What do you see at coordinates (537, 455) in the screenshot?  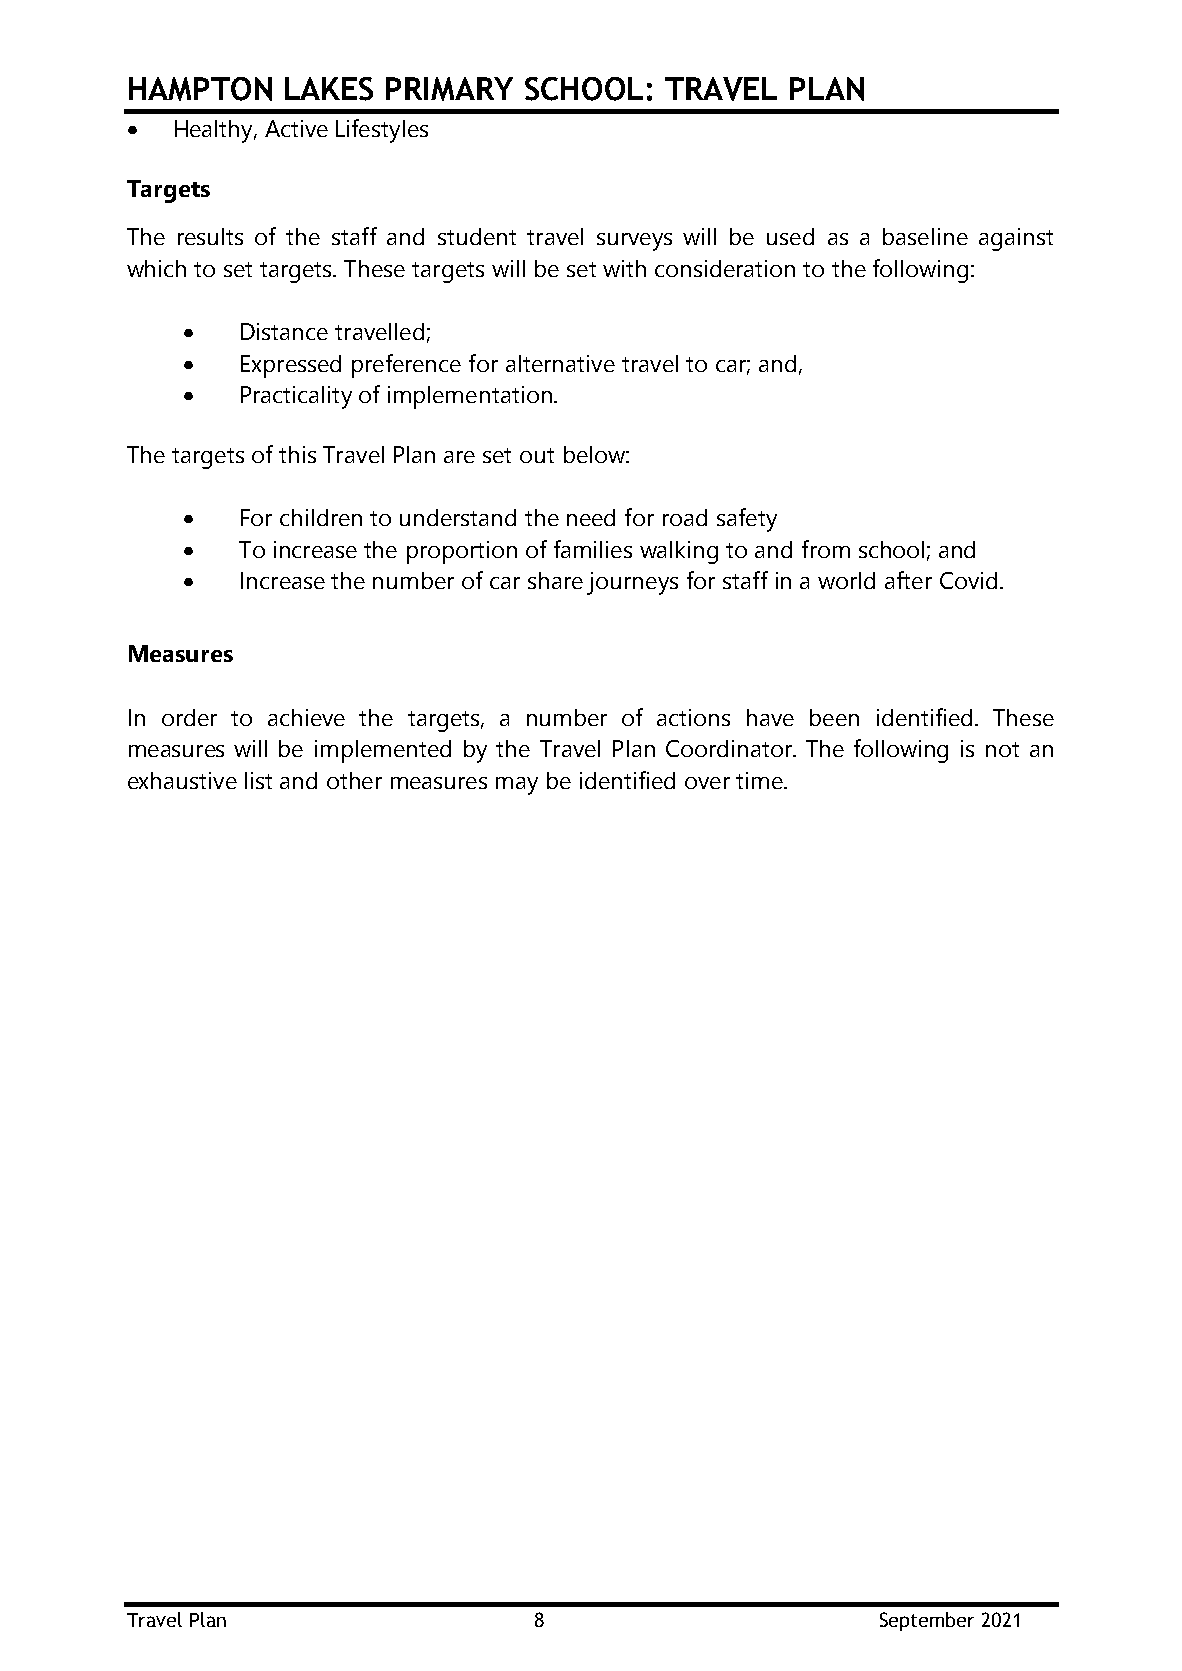 I see `out` at bounding box center [537, 455].
